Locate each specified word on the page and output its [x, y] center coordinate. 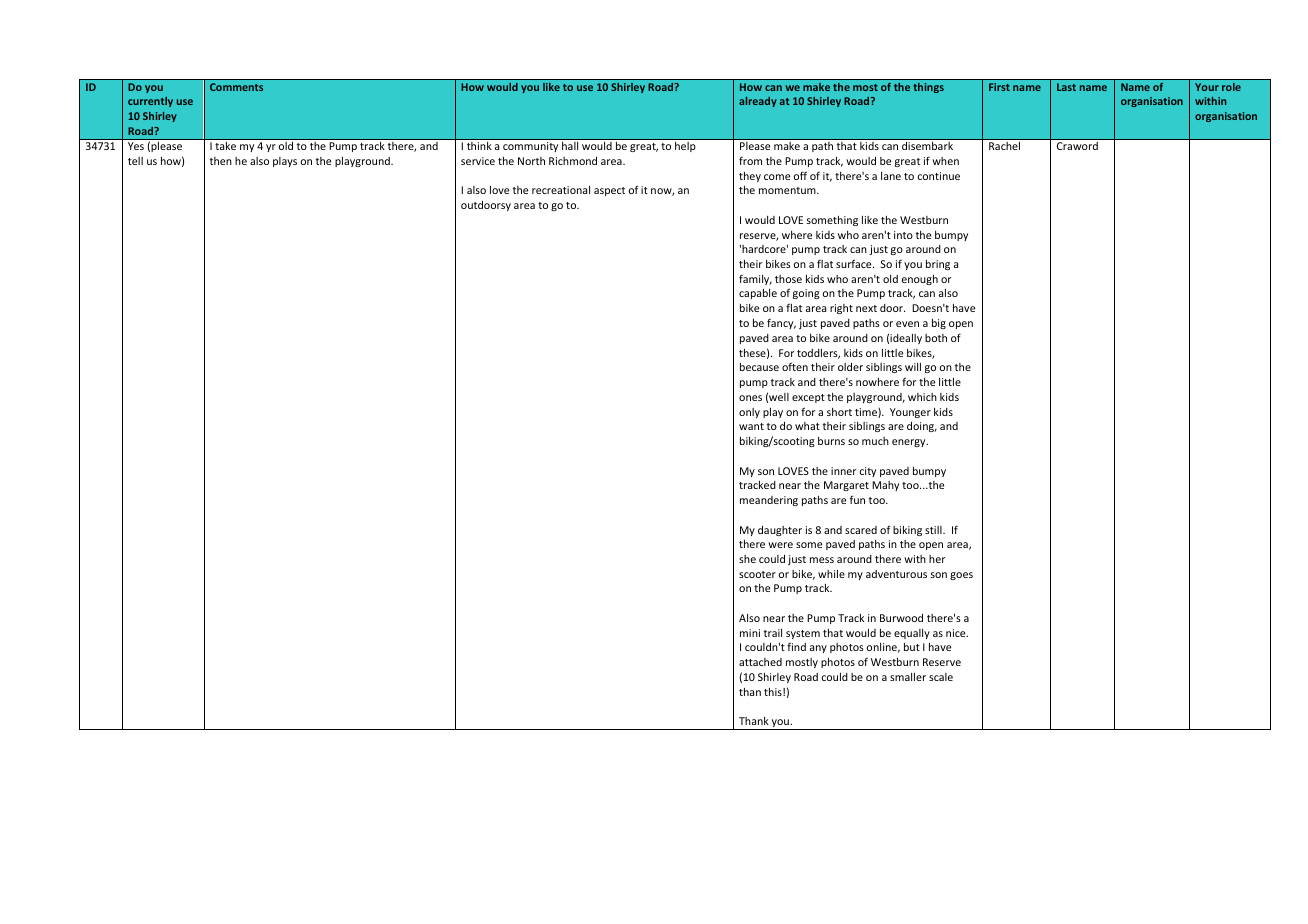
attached [760, 662]
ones [750, 398]
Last [1066, 87]
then [221, 161]
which [922, 397]
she [747, 559]
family [755, 279]
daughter [780, 531]
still [934, 530]
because [759, 367]
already [758, 102]
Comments [236, 87]
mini [750, 633]
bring [938, 265]
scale [941, 677]
